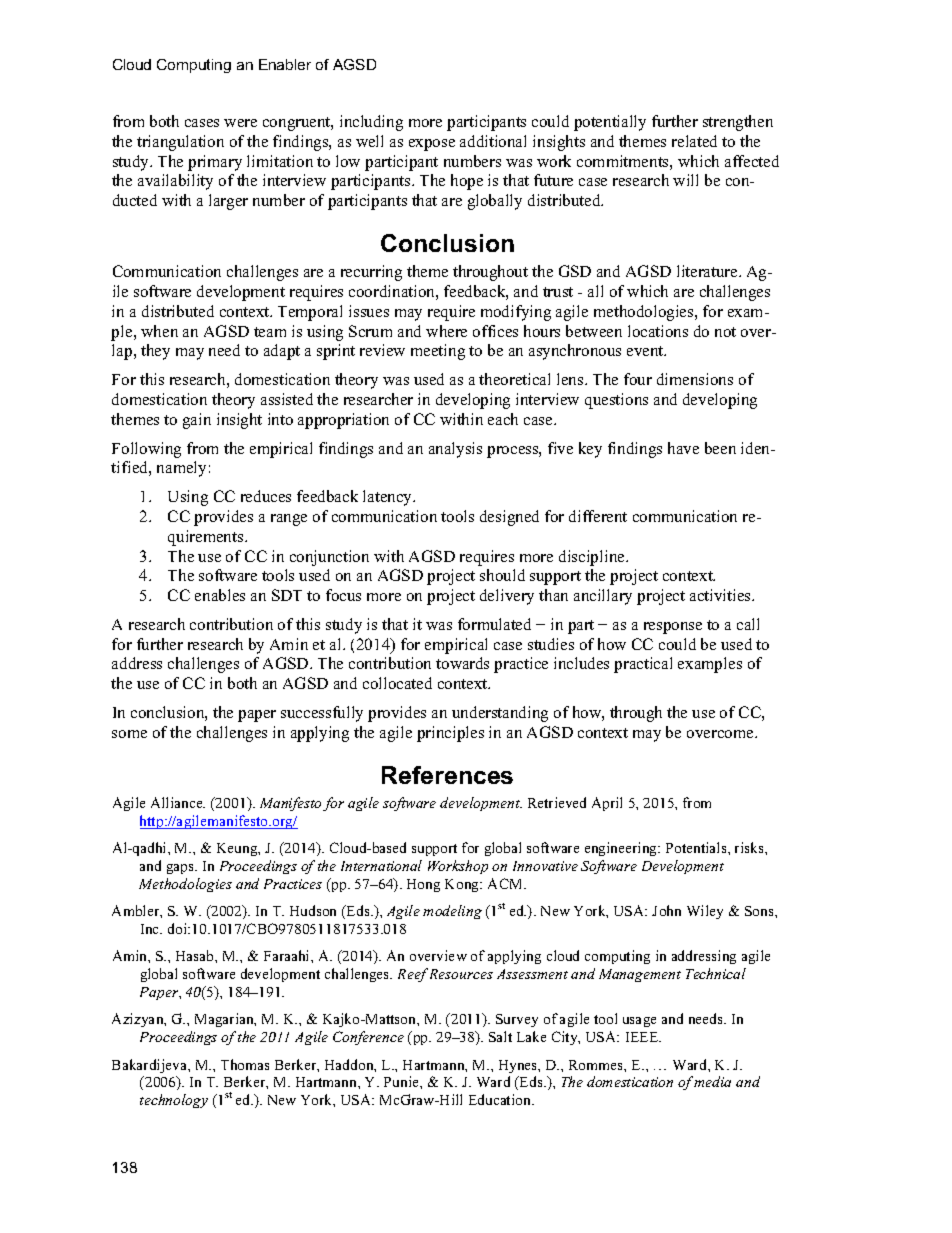 This screenshot has height=1233, width=952. What do you see at coordinates (502, 575) in the screenshot?
I see `should` at bounding box center [502, 575].
